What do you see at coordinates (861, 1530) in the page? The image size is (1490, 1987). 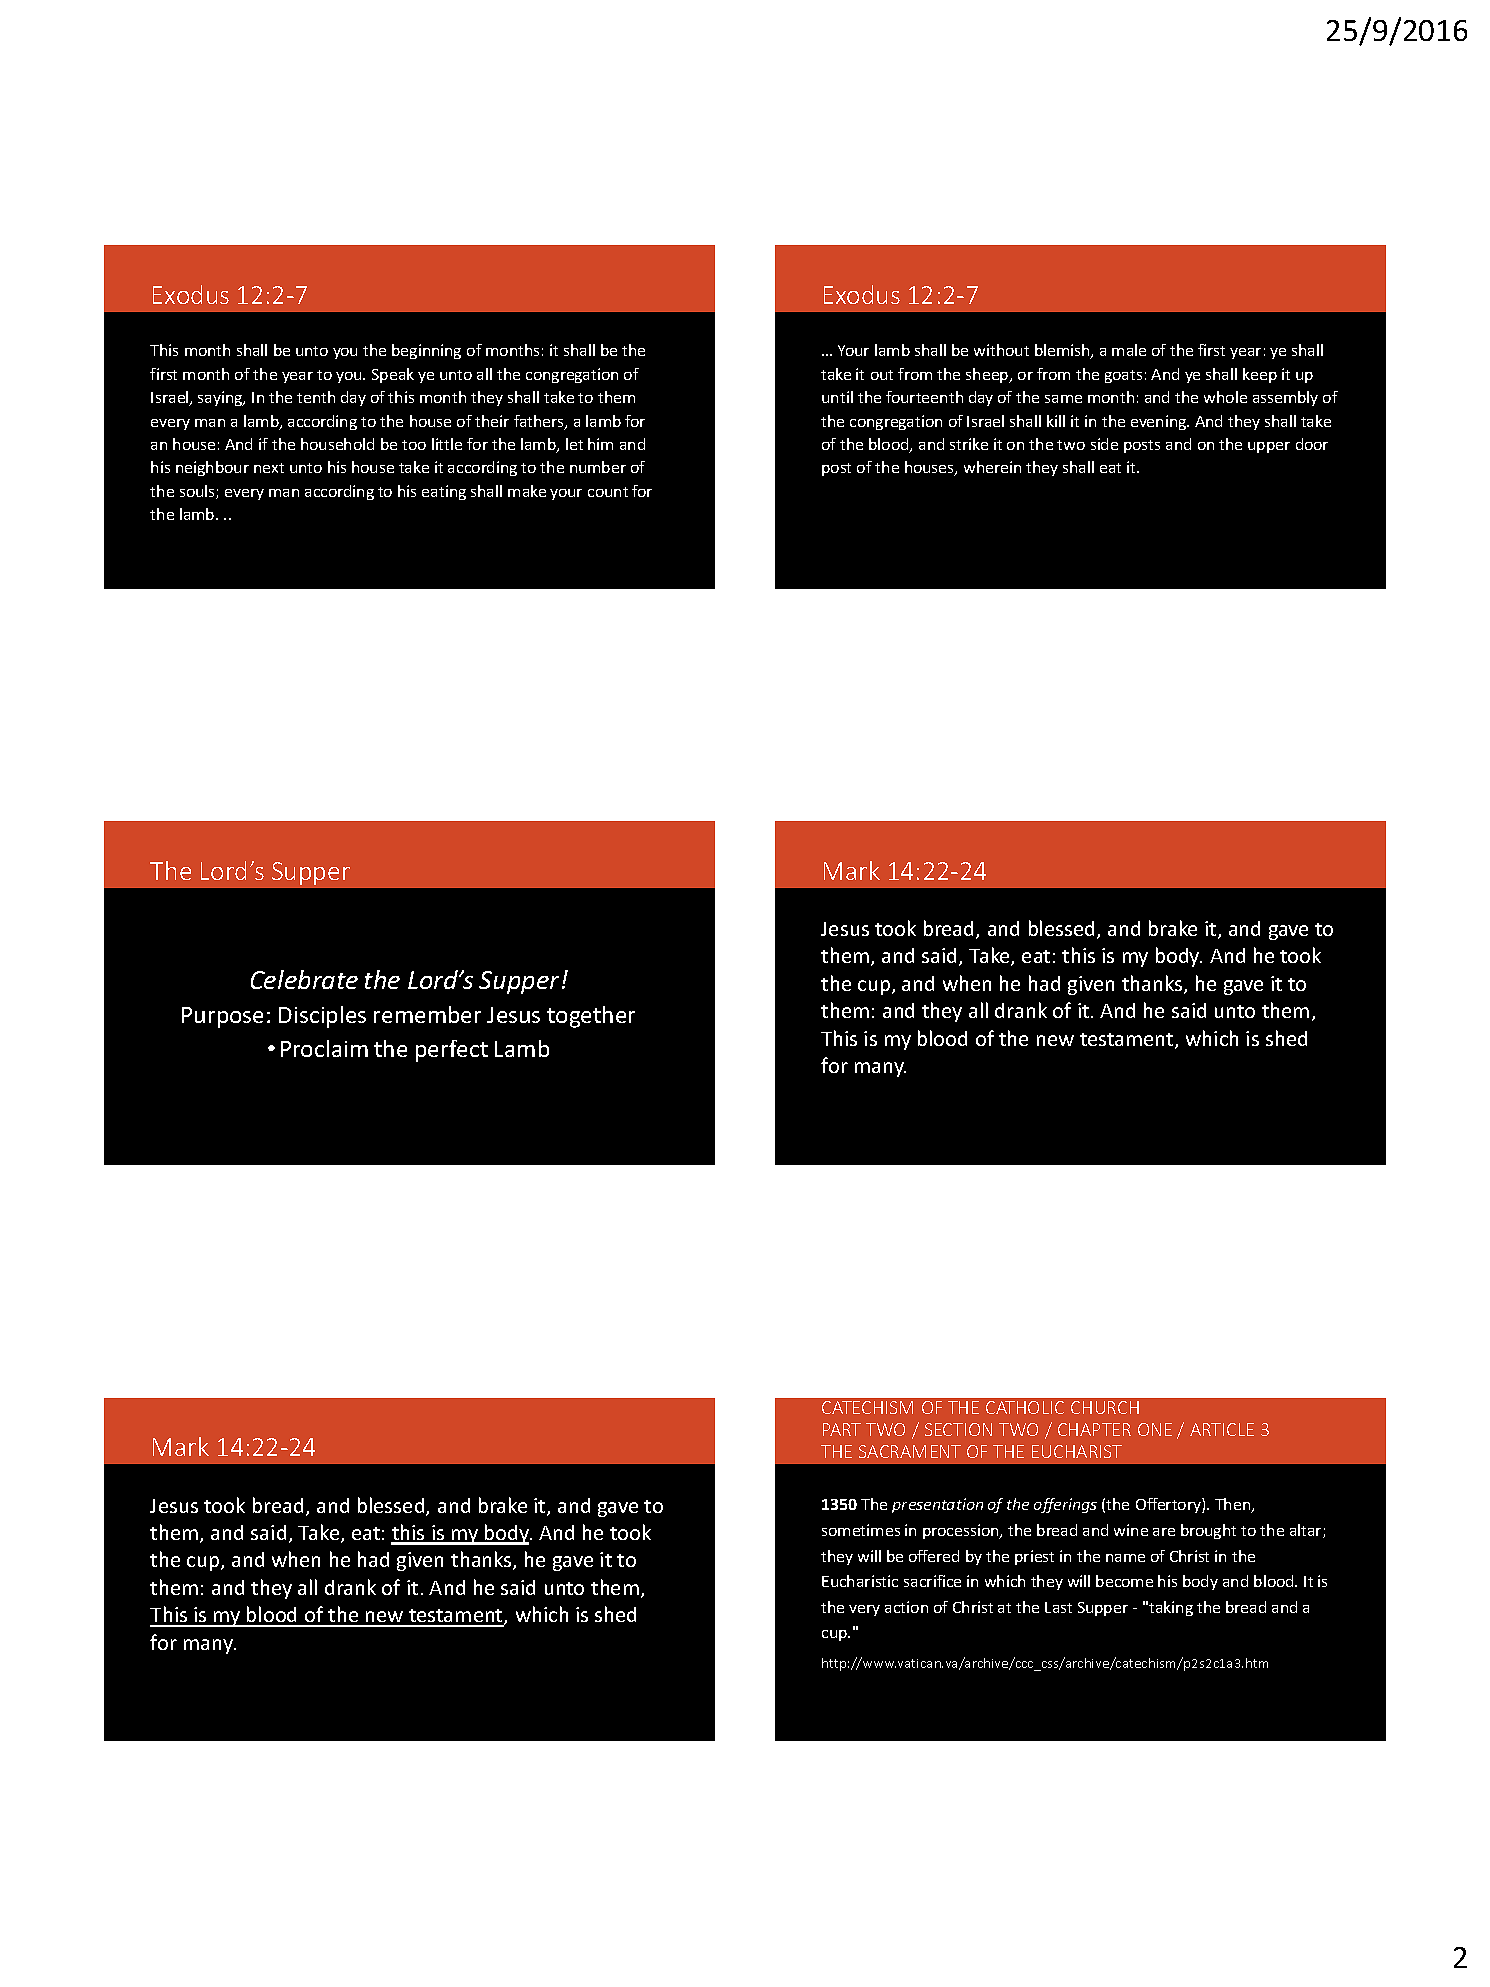 I see `sometimes` at bounding box center [861, 1530].
